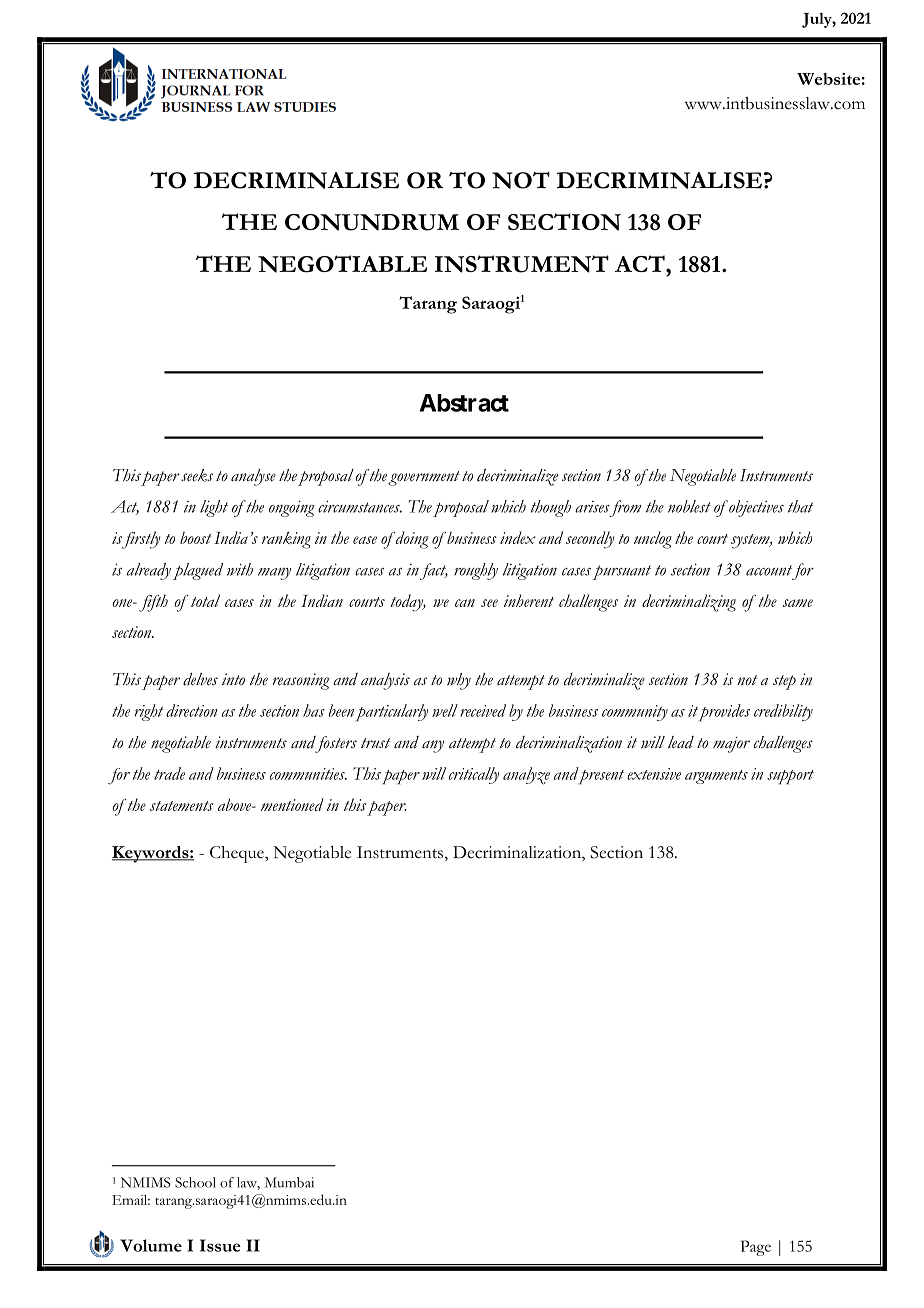 The width and height of the page is (924, 1308). Describe the element at coordinates (372, 222) in the page. I see `CONUNDRUM` at that location.
